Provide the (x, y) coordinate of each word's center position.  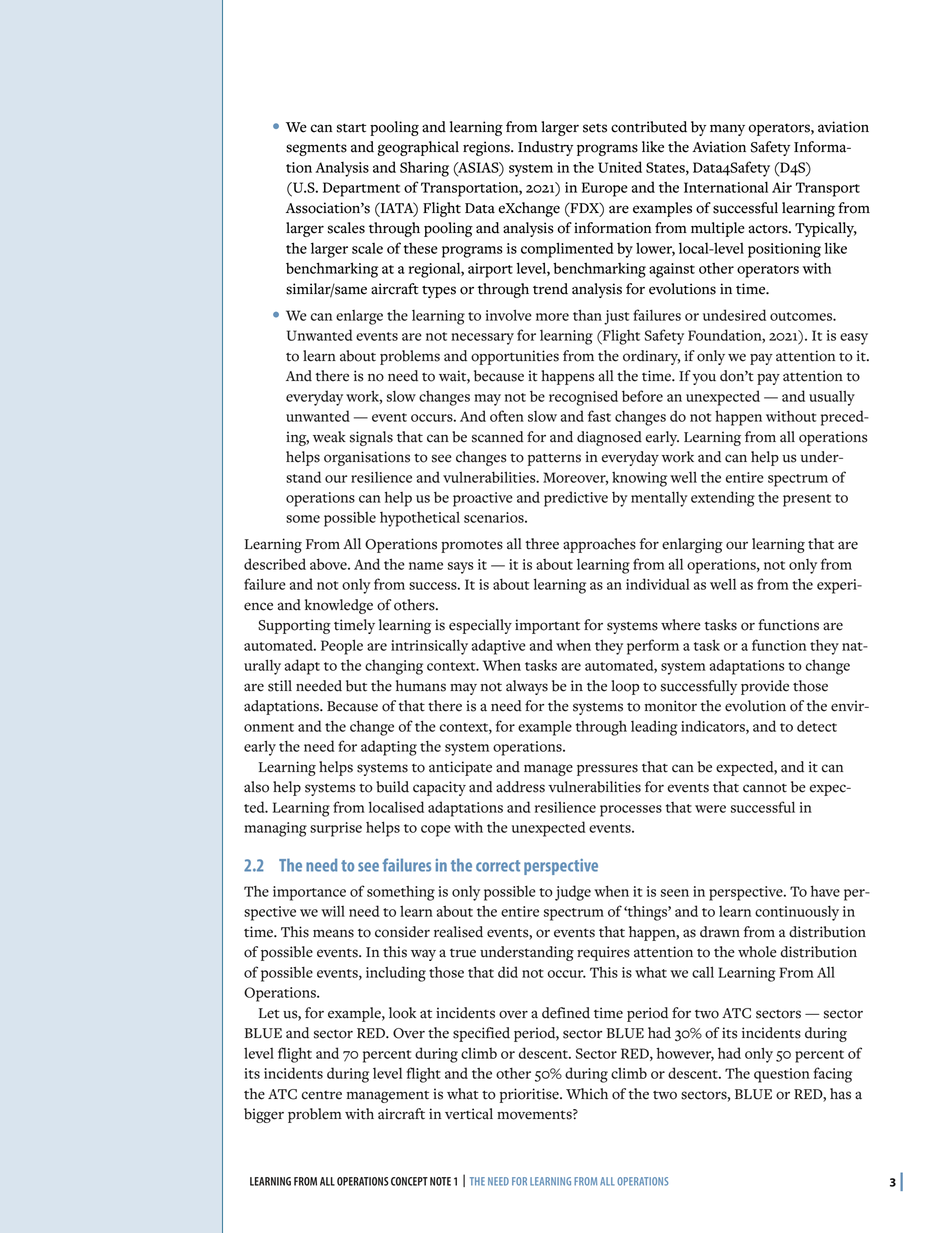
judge (573, 893)
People (342, 647)
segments (316, 149)
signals (371, 438)
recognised (583, 398)
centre (322, 1095)
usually (832, 398)
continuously (797, 913)
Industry (545, 148)
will (333, 911)
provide (765, 687)
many (727, 130)
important (547, 626)
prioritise (530, 1095)
